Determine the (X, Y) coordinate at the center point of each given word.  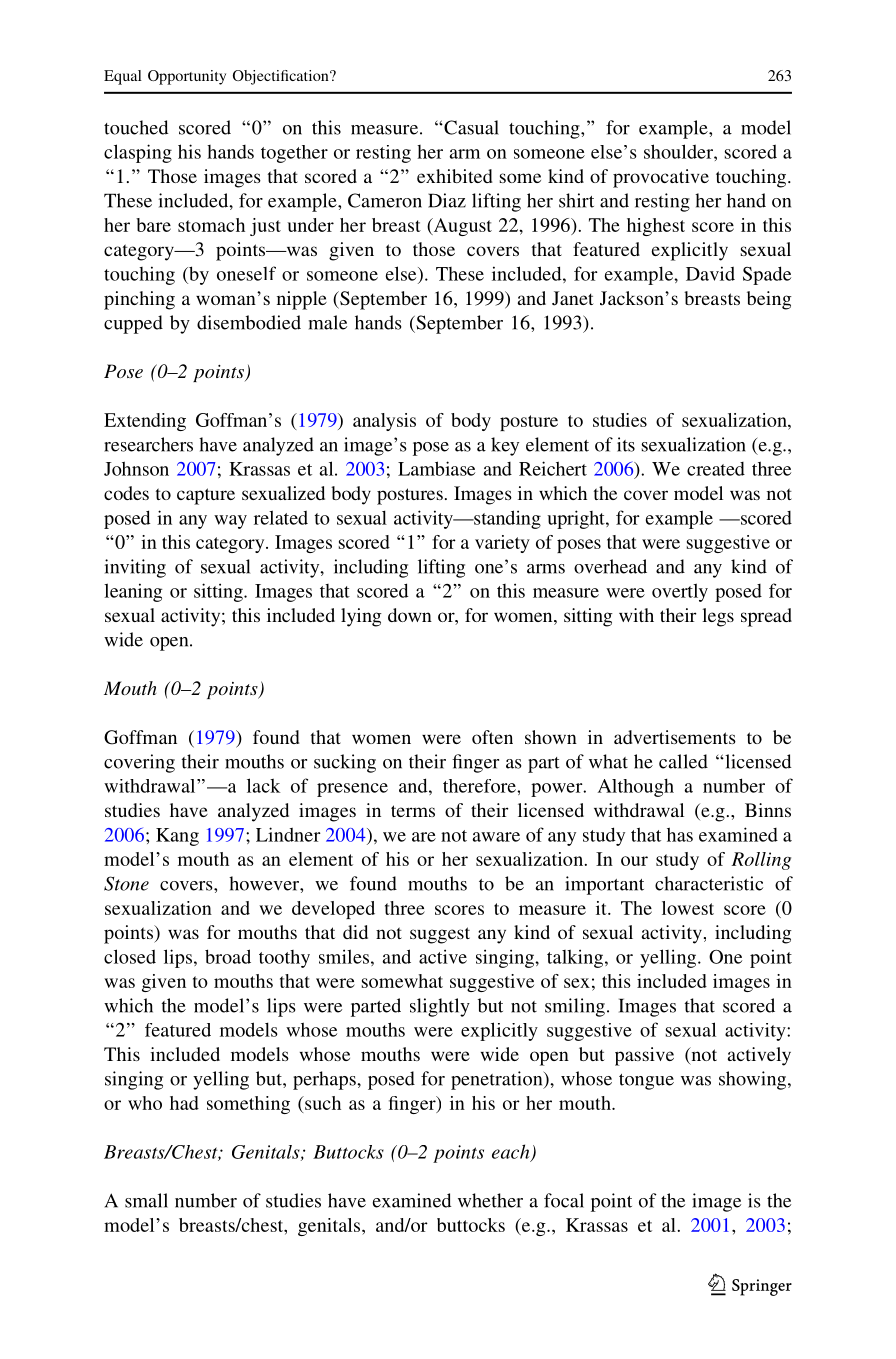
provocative (661, 178)
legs (718, 617)
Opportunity (187, 77)
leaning (133, 592)
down (410, 615)
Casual (470, 127)
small (146, 1200)
